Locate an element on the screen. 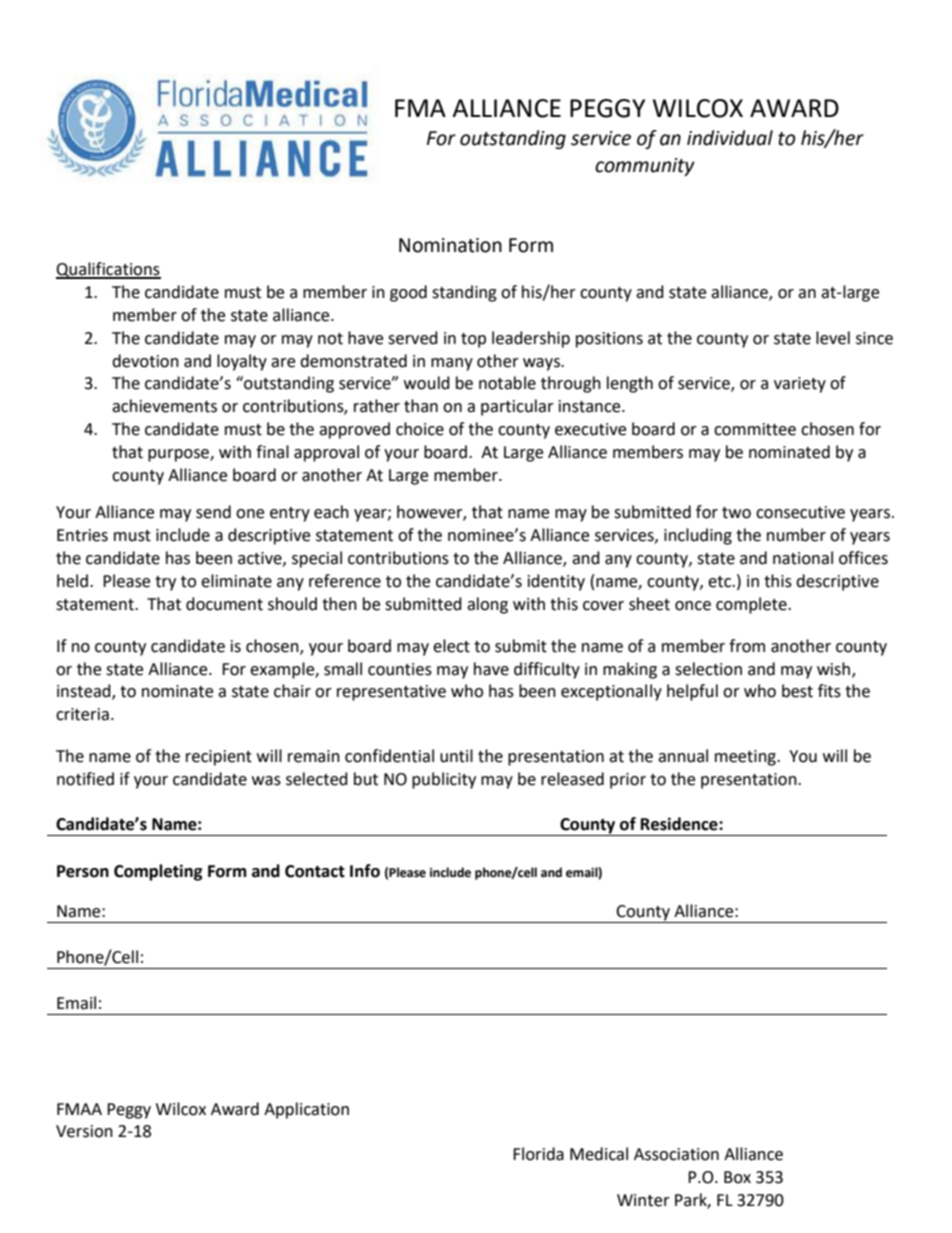 The width and height of the screenshot is (952, 1233). Residence is located at coordinates (680, 824).
